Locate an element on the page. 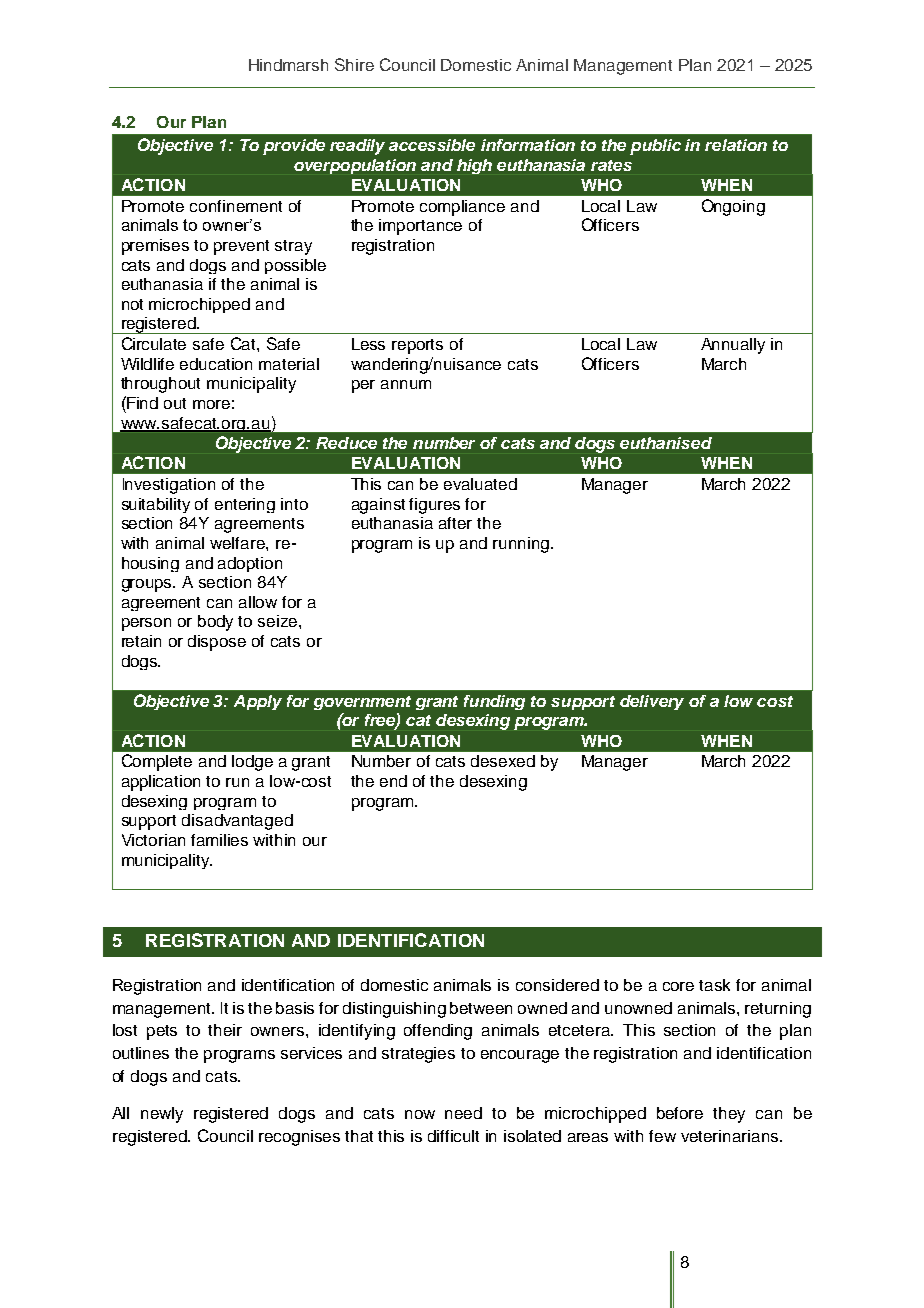  funding is located at coordinates (494, 702).
